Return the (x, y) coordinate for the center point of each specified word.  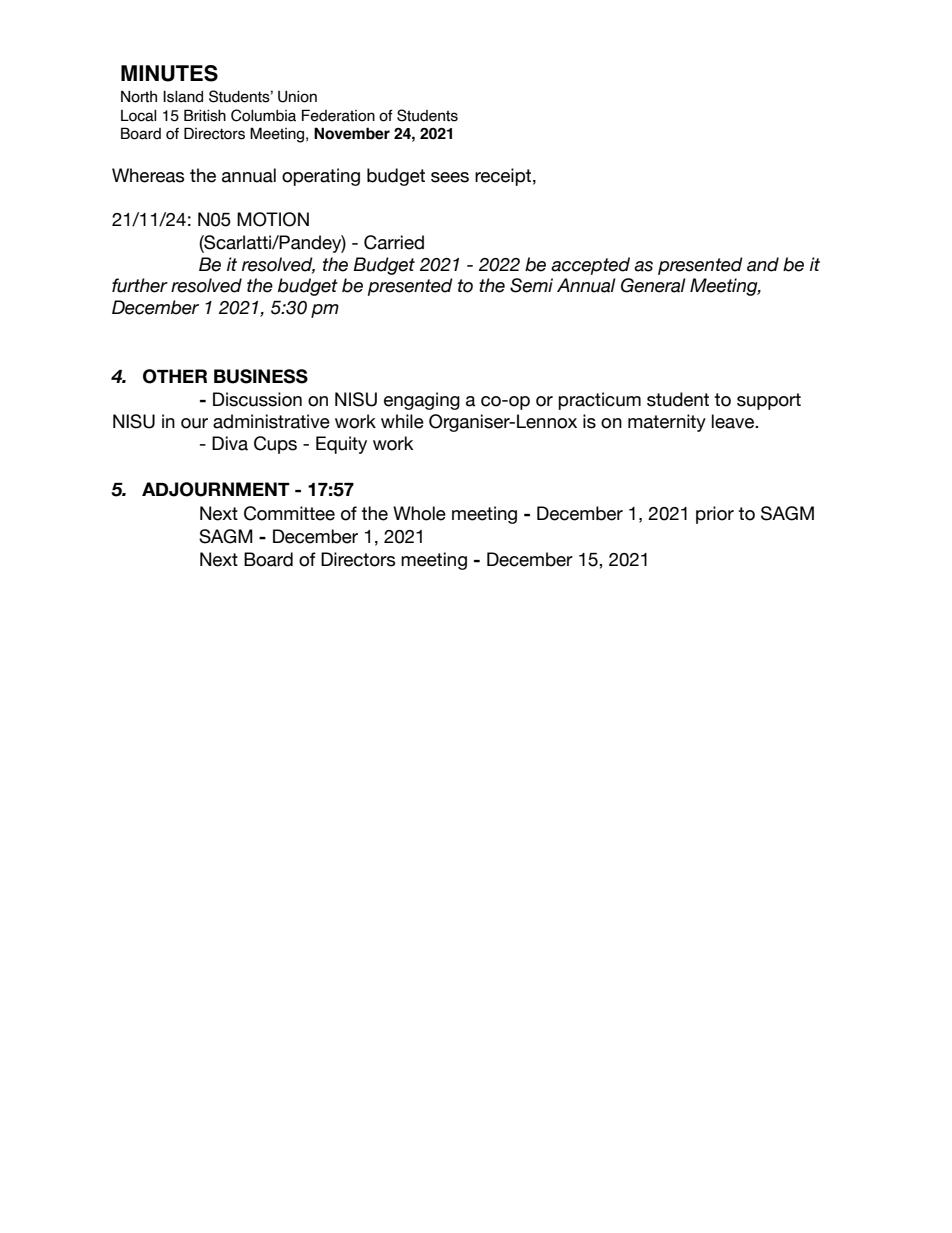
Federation (338, 115)
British (205, 115)
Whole (419, 513)
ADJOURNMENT (216, 489)
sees (450, 177)
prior (715, 515)
